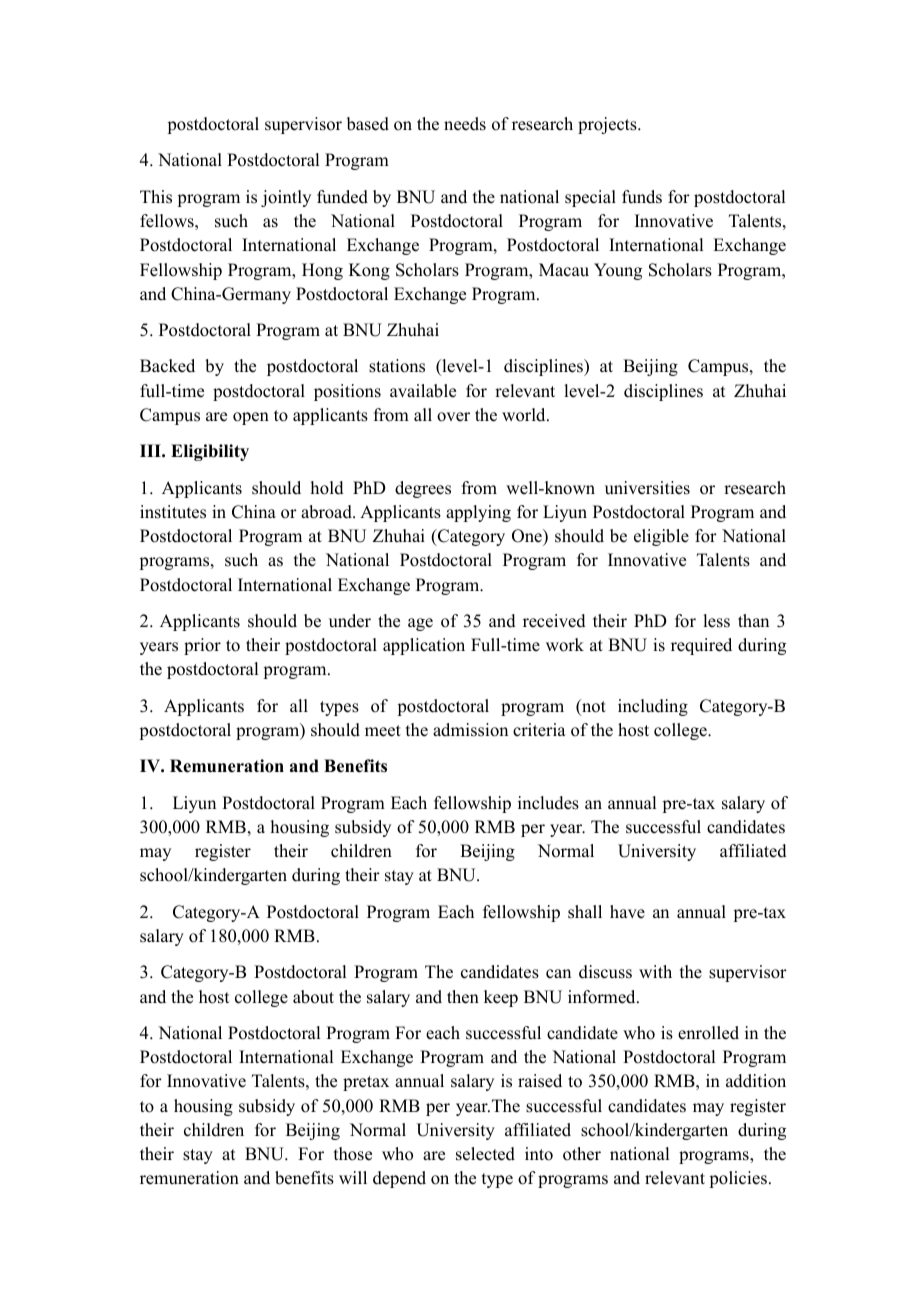  I want to click on funds, so click(642, 197).
